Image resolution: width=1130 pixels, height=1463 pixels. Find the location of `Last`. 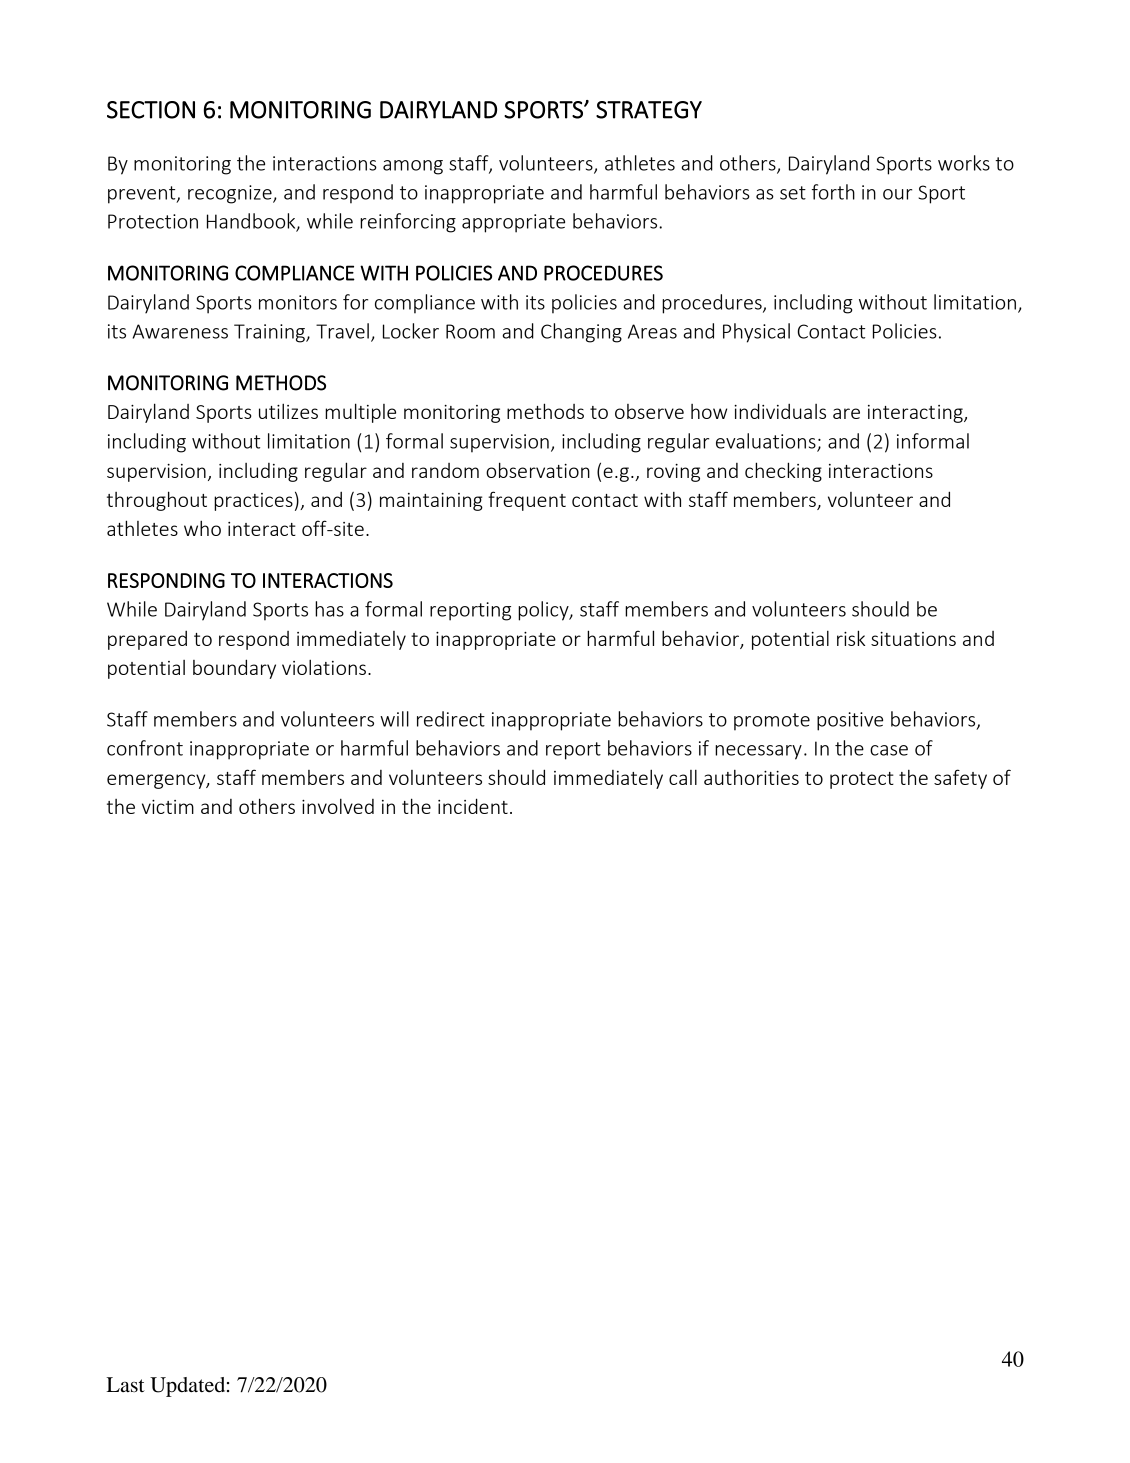

Last is located at coordinates (125, 1385).
